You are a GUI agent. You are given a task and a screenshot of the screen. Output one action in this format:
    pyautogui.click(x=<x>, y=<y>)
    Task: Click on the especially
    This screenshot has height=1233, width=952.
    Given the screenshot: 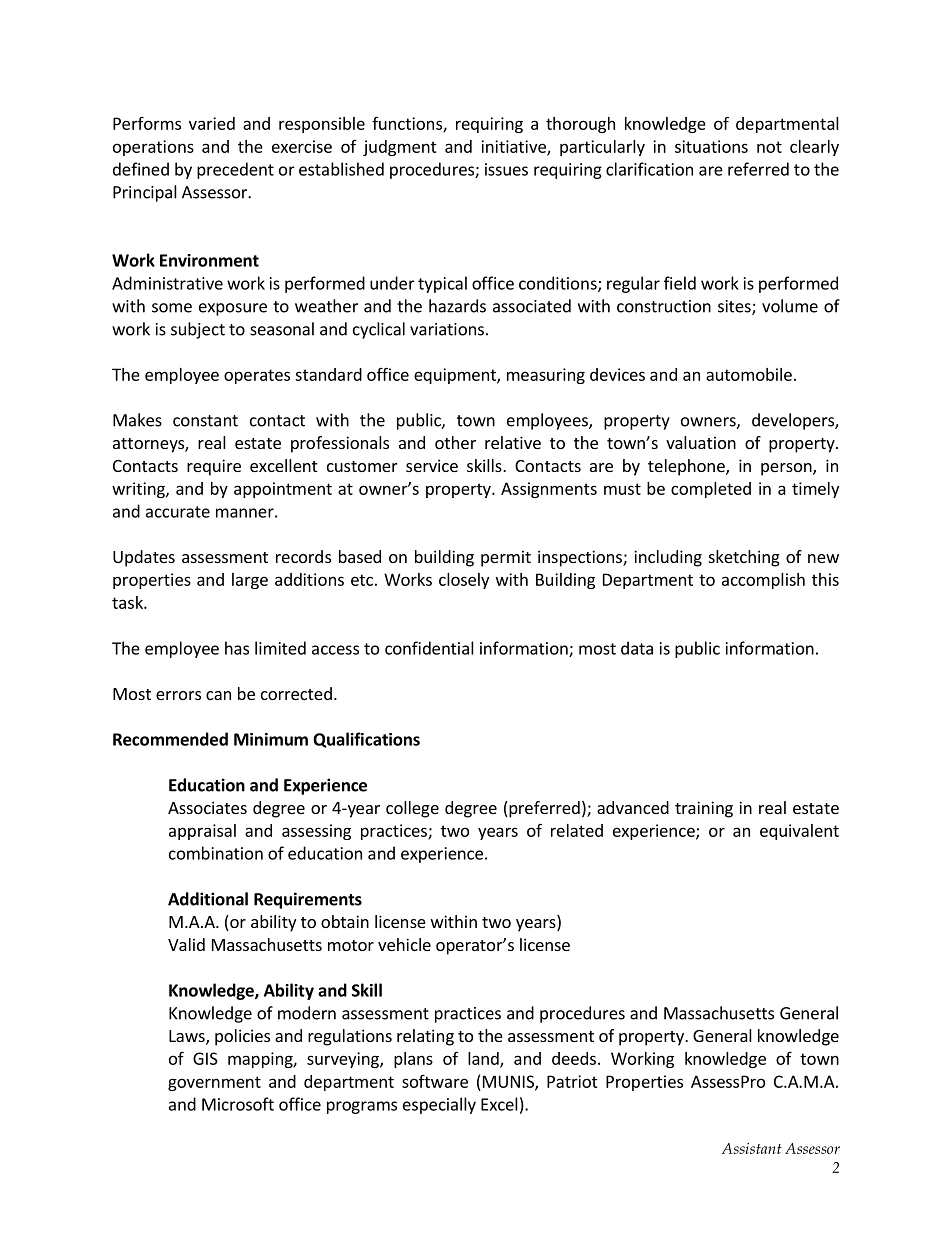 What is the action you would take?
    pyautogui.click(x=439, y=1105)
